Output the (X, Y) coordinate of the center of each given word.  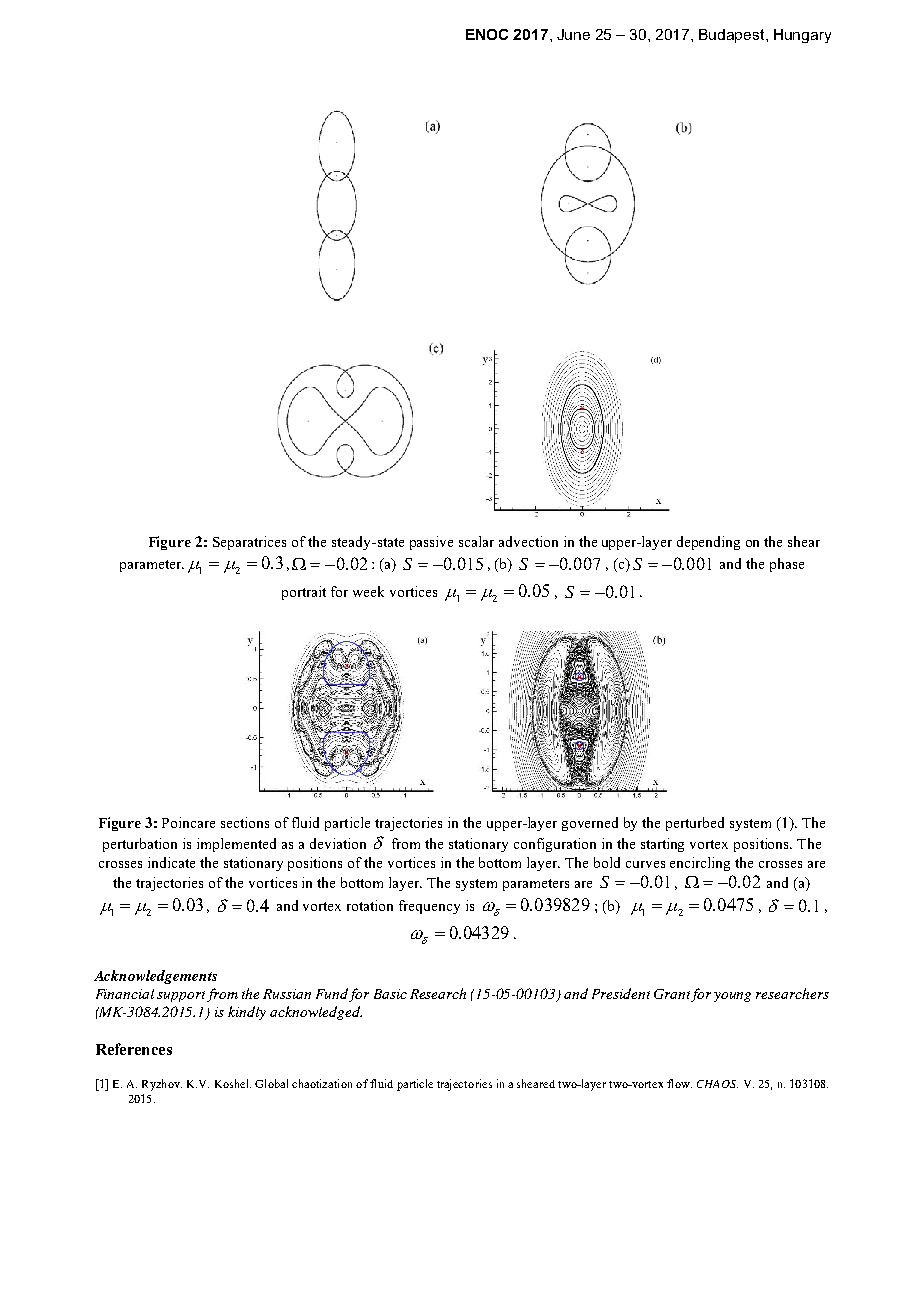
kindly (247, 1013)
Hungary (802, 36)
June (573, 34)
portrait (304, 593)
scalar (476, 541)
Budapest (733, 36)
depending (708, 543)
